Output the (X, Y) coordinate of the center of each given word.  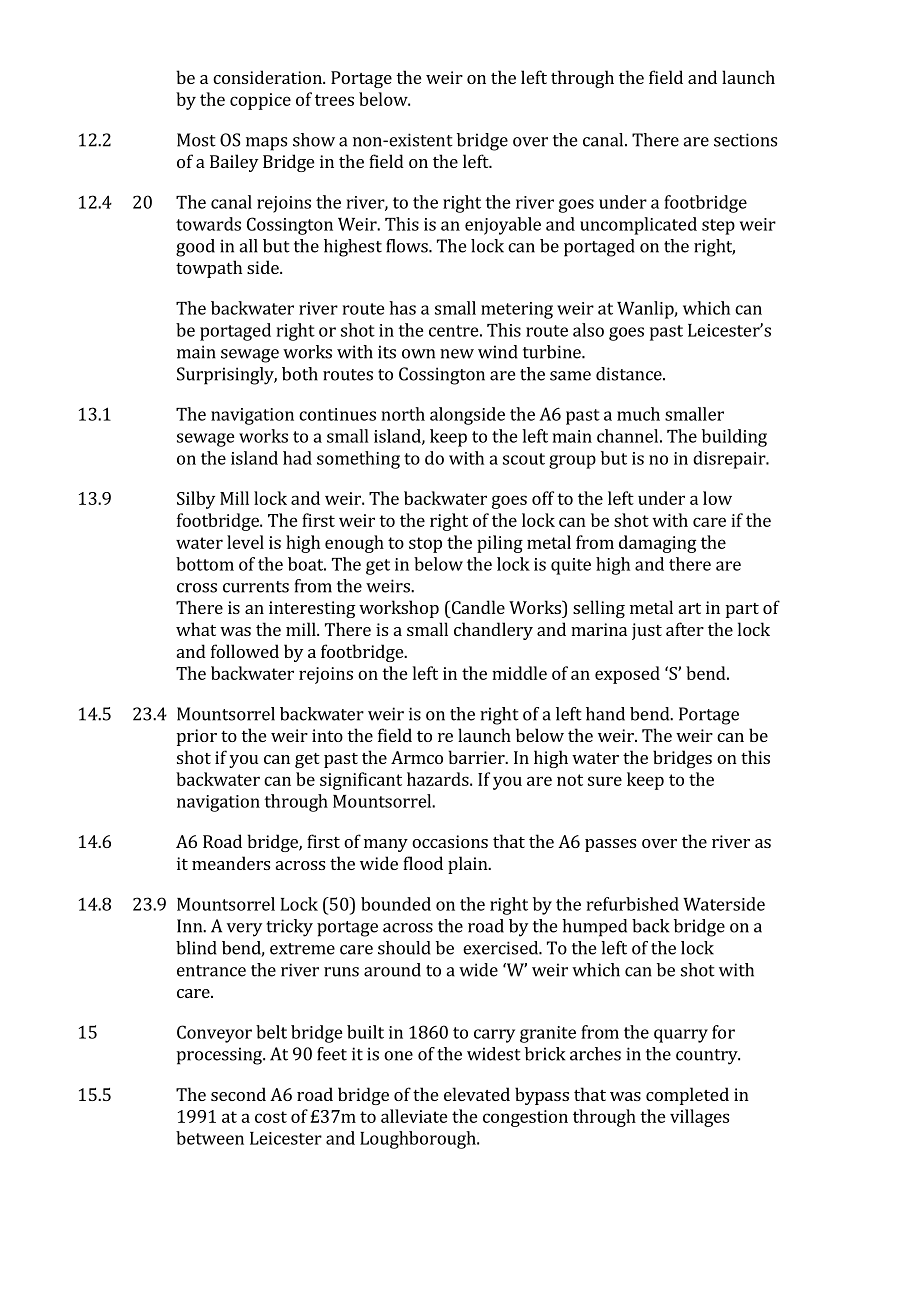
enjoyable (503, 226)
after (685, 629)
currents (256, 587)
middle (519, 673)
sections (745, 140)
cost (271, 1117)
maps (266, 144)
